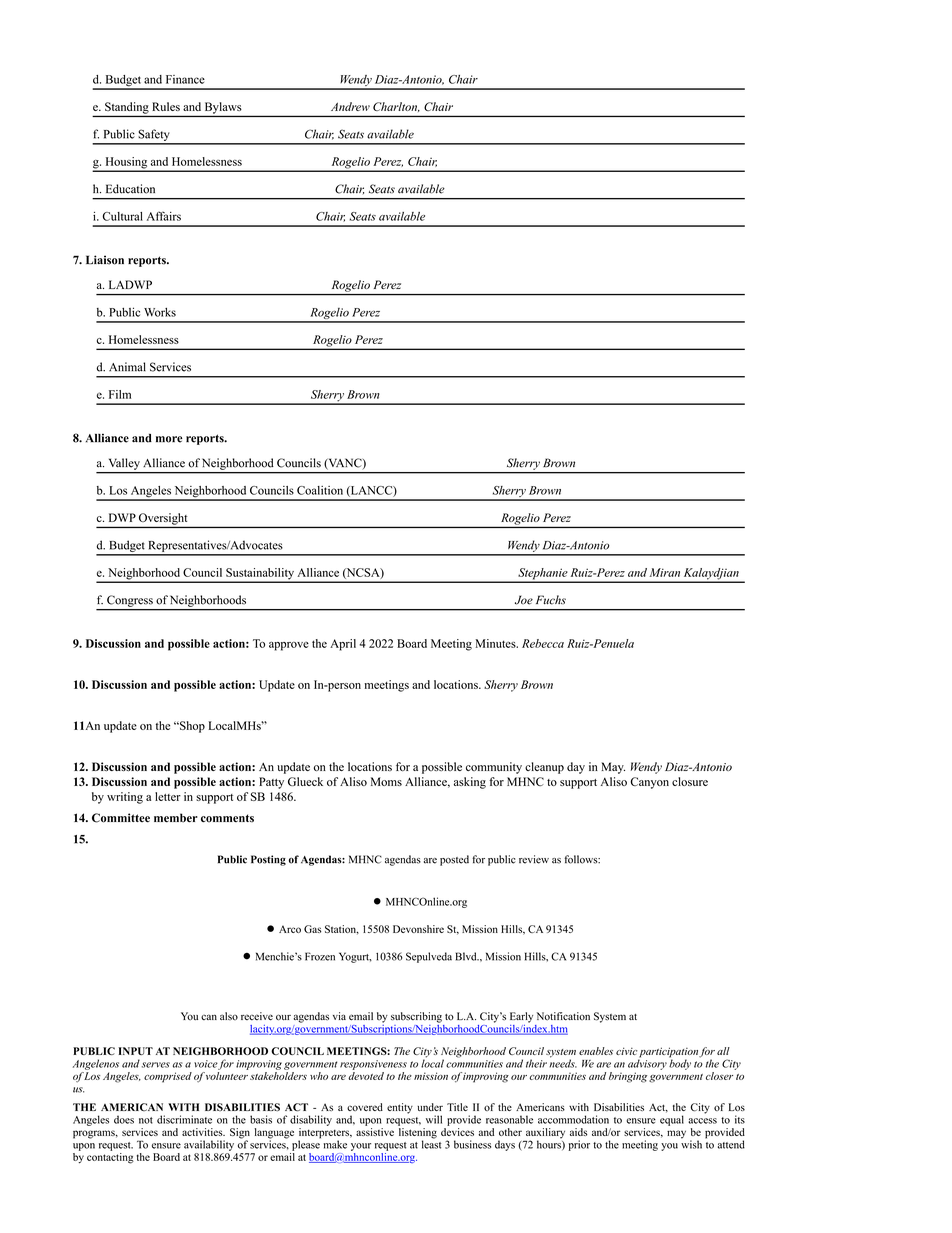 The width and height of the screenshot is (952, 1233). Describe the element at coordinates (350, 106) in the screenshot. I see `Andrew` at that location.
